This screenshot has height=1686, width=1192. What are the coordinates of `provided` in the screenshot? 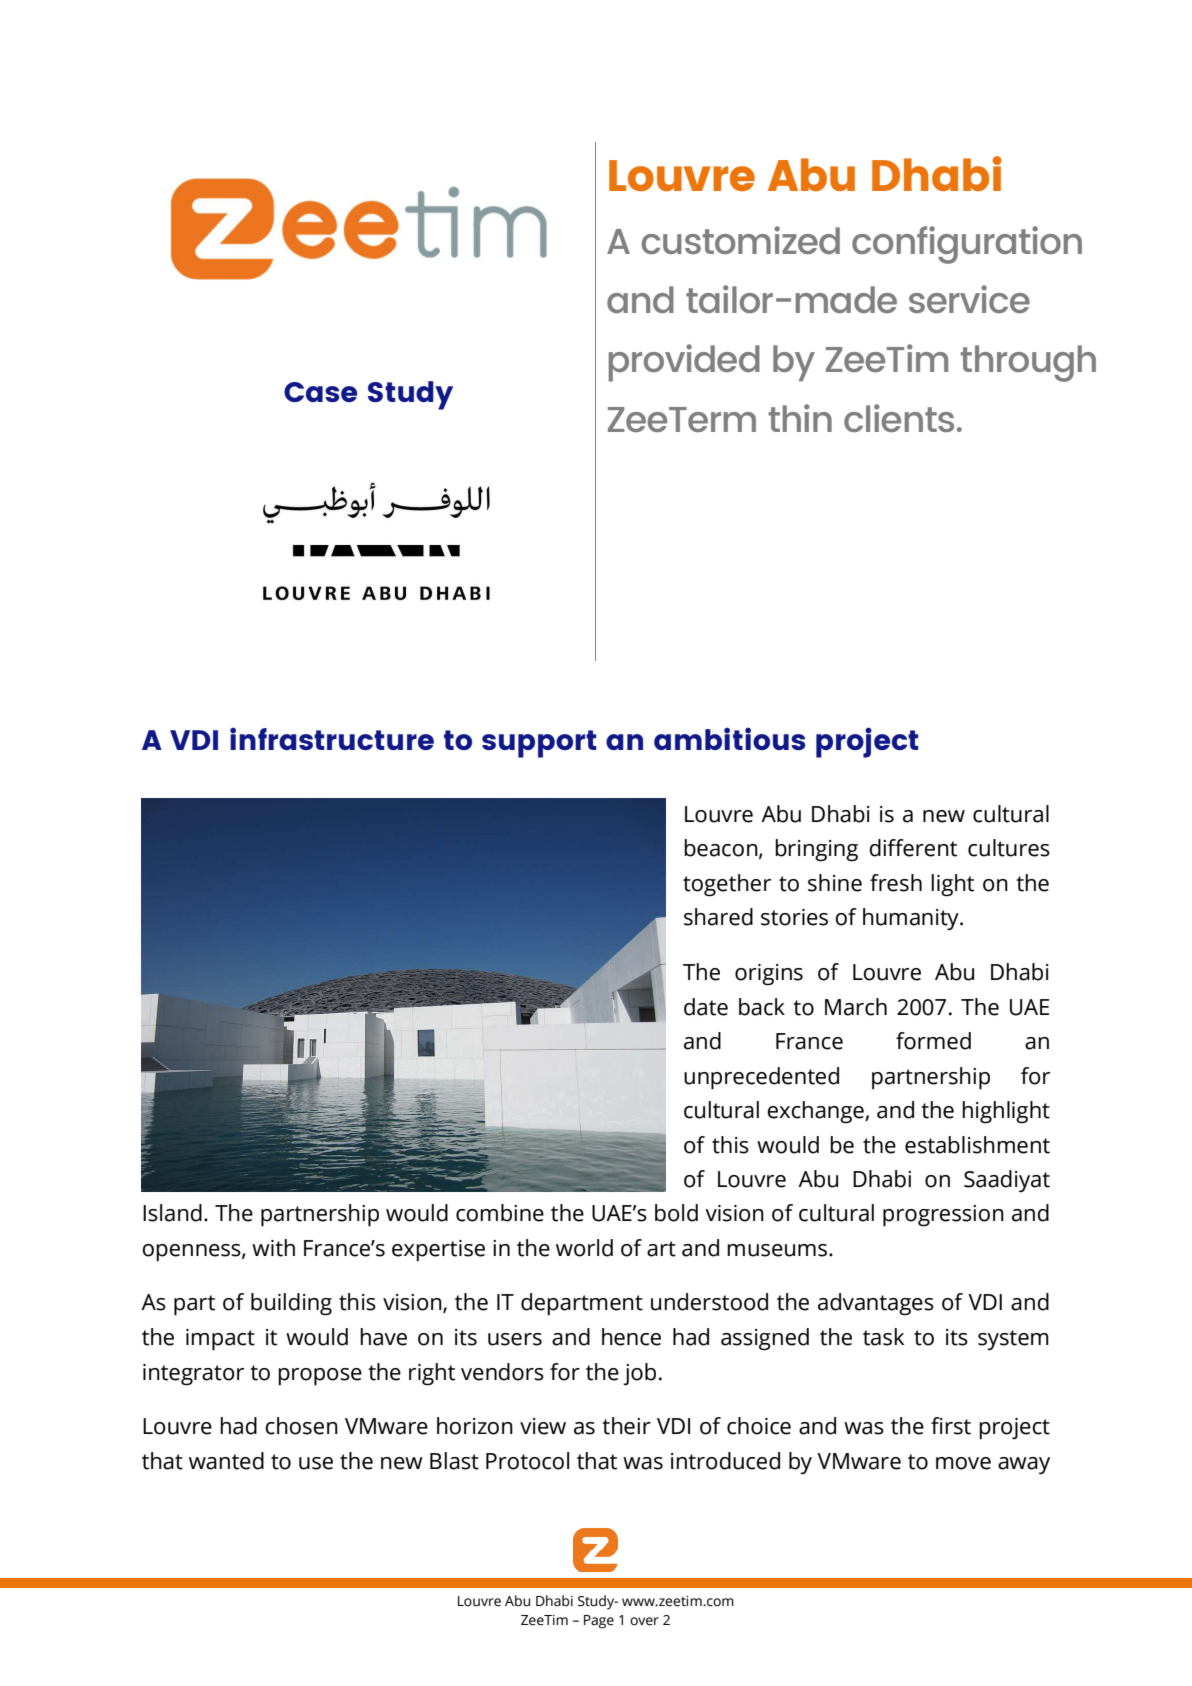 It's located at (684, 363).
